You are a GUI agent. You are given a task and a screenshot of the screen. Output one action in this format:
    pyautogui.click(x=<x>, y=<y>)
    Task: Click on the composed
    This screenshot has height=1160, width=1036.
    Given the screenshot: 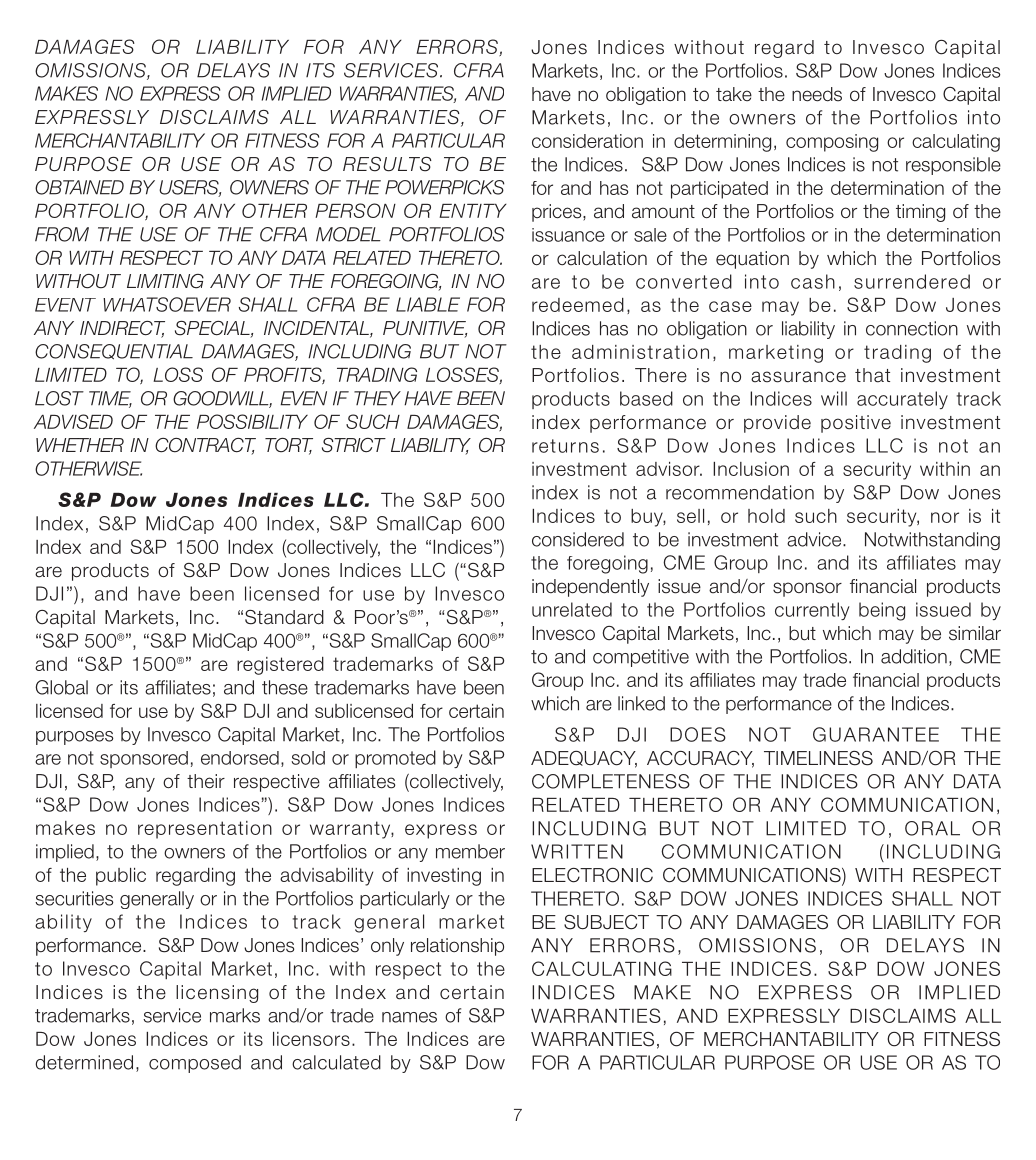 What is the action you would take?
    pyautogui.click(x=195, y=1064)
